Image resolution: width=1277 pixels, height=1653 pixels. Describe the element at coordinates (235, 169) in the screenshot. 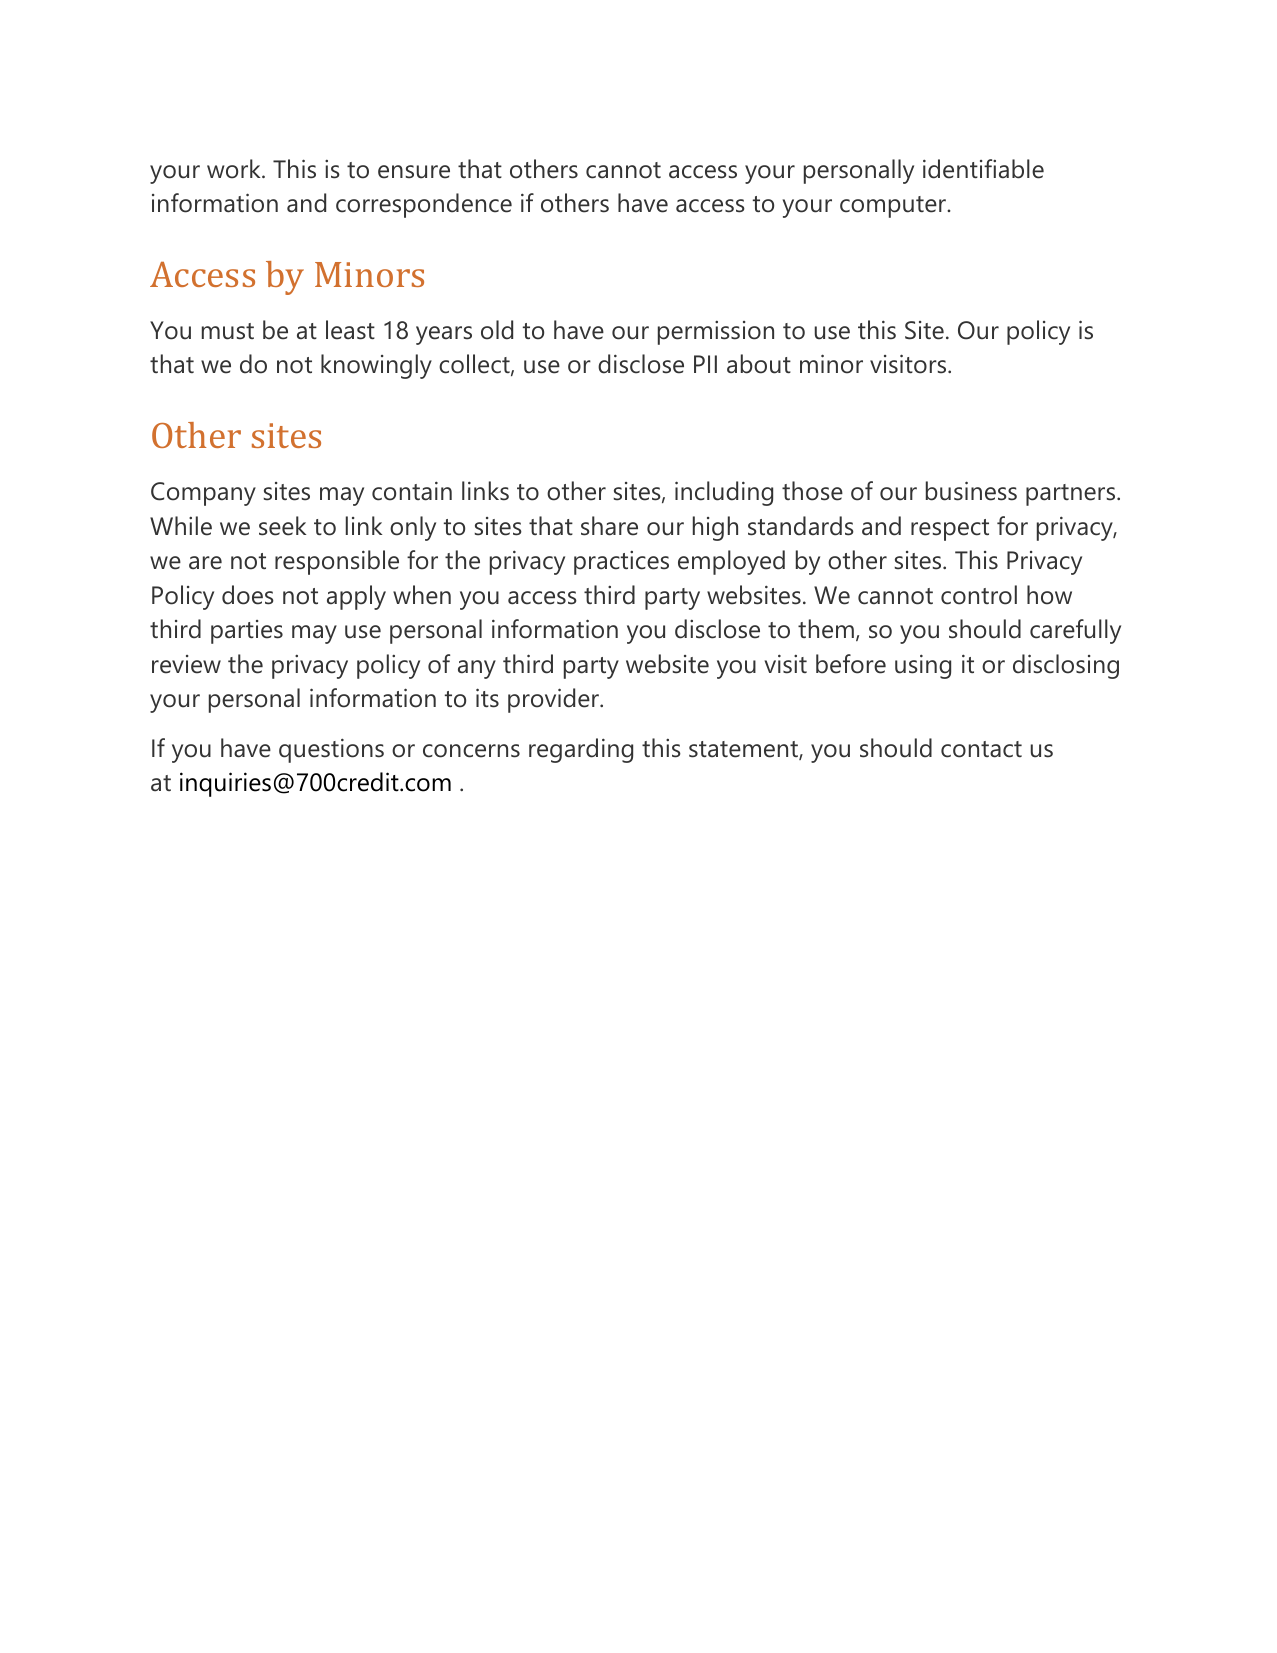

I see `work` at that location.
